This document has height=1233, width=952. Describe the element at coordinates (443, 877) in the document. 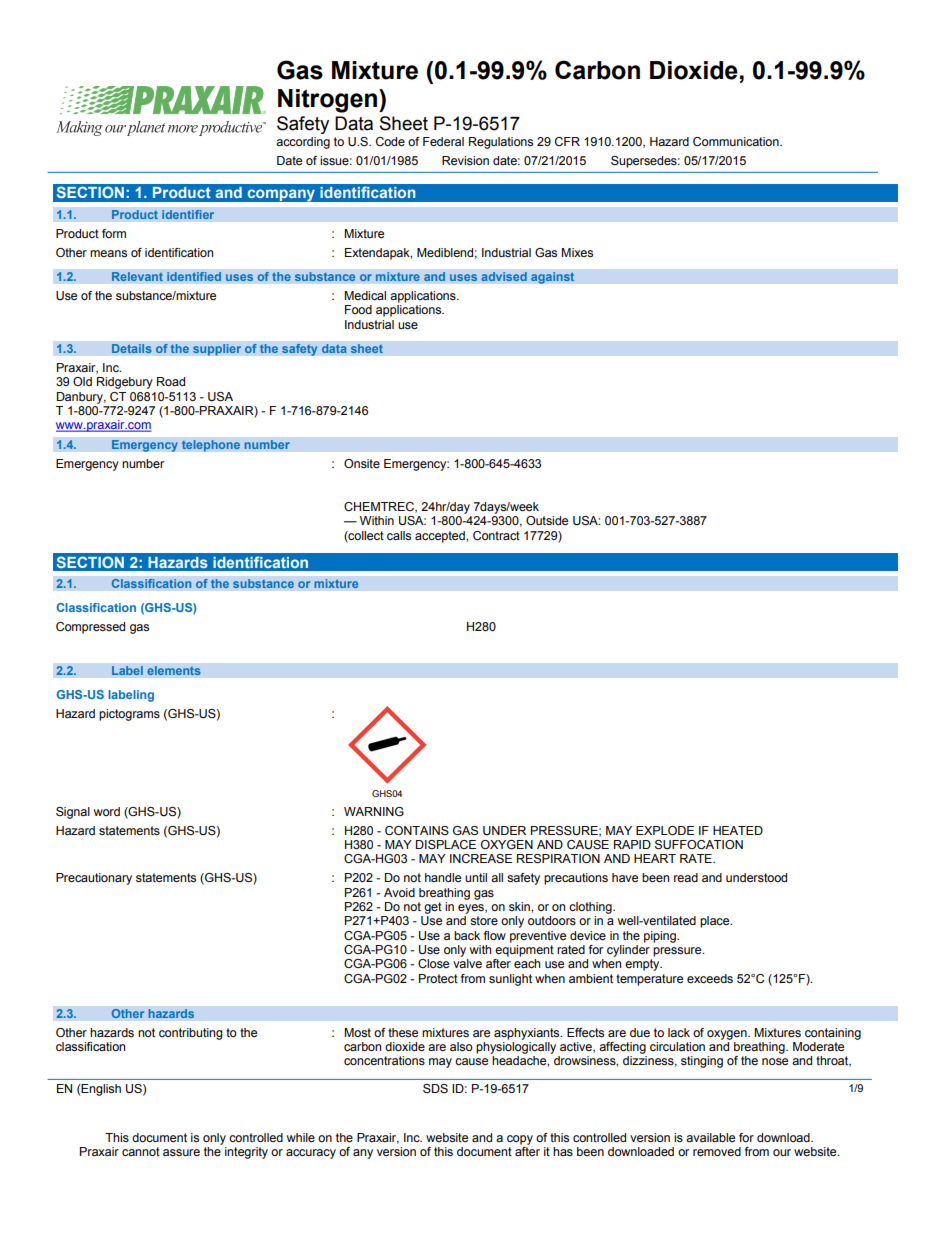

I see `handle` at that location.
